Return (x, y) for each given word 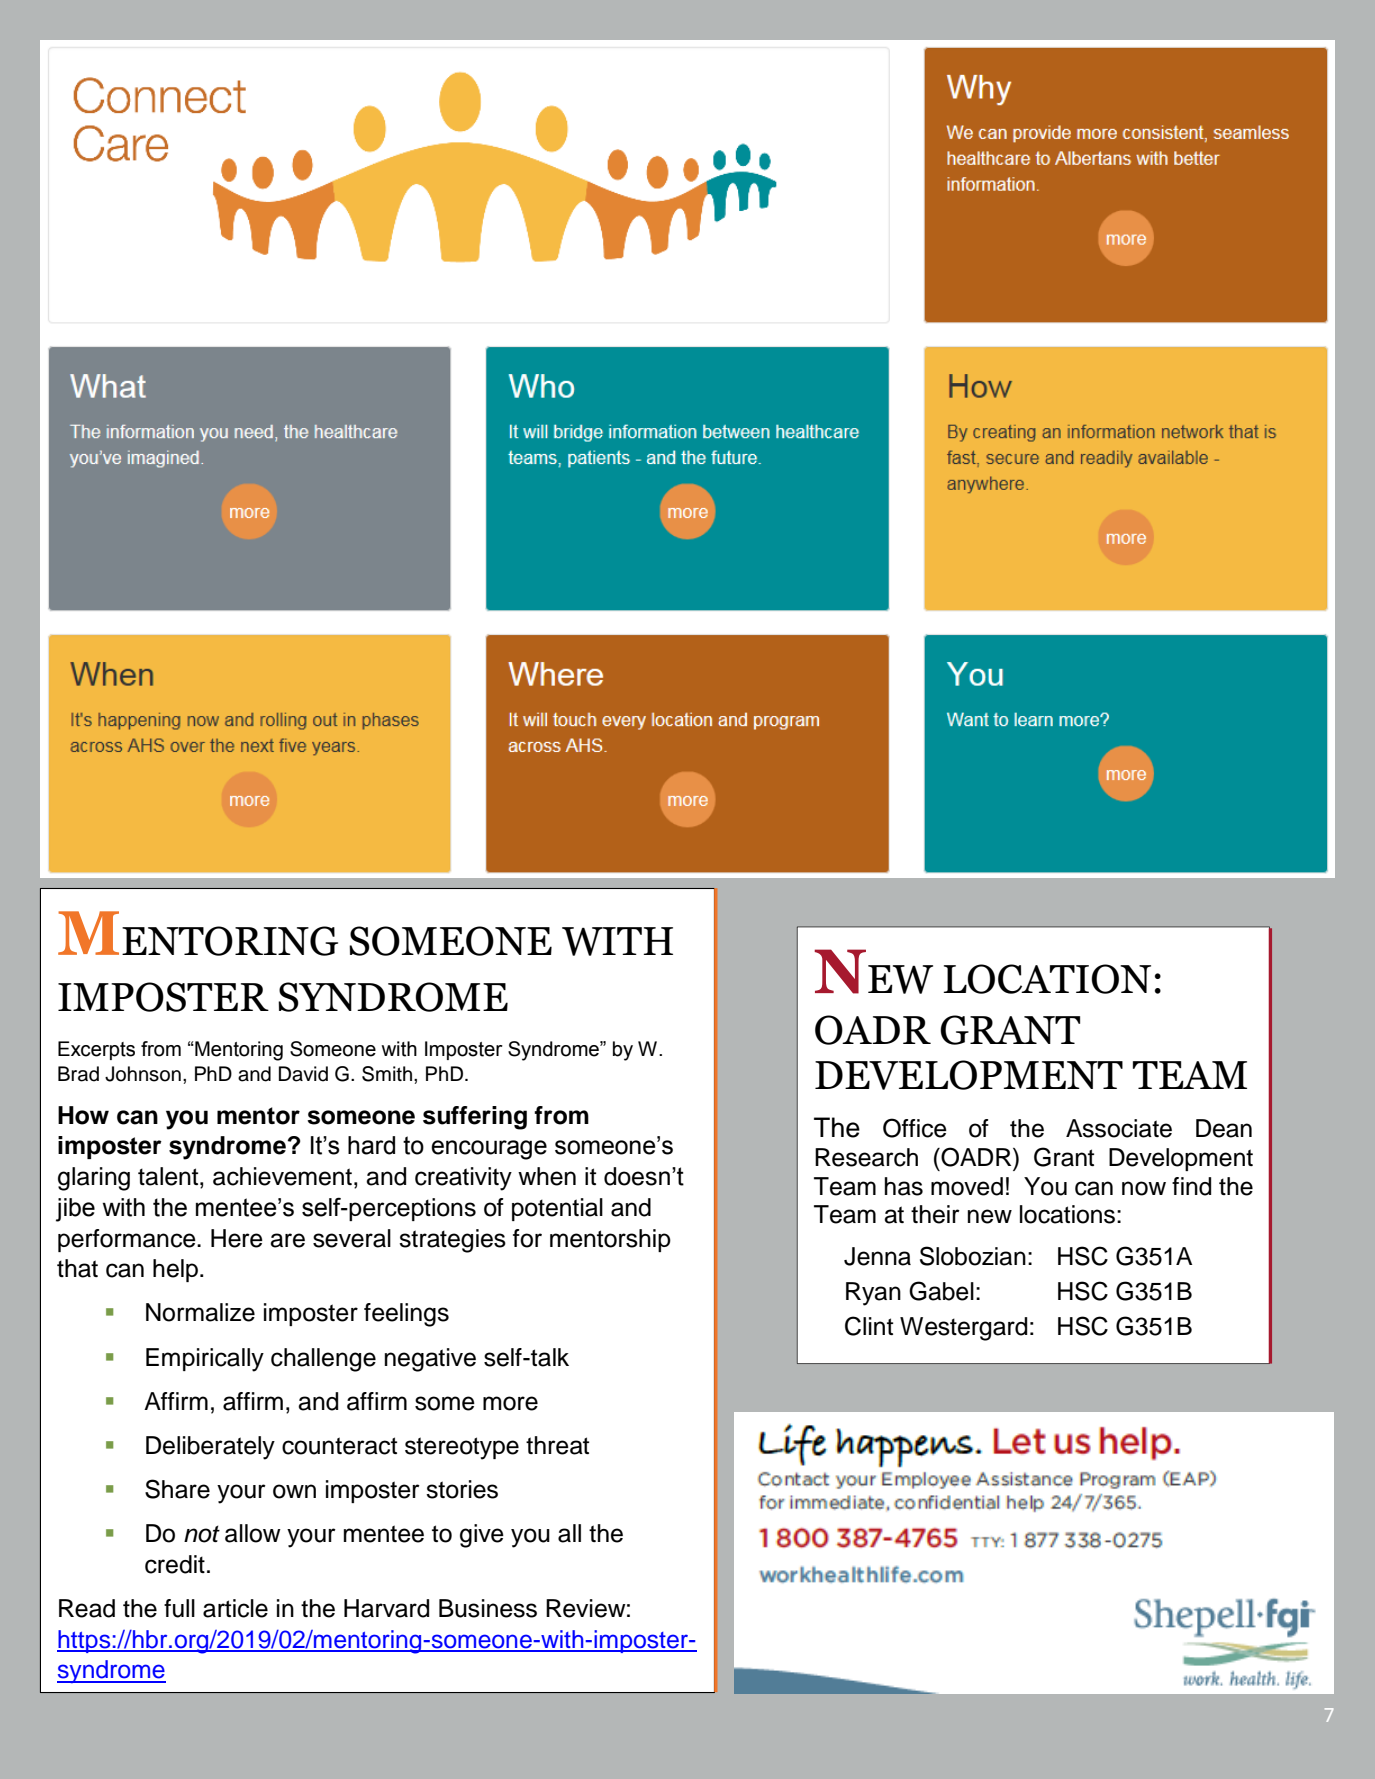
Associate (1119, 1128)
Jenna (877, 1256)
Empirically (205, 1360)
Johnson (143, 1074)
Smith (388, 1074)
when (547, 1176)
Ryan (873, 1294)
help (175, 1270)
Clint (869, 1326)
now (1144, 1188)
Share (177, 1489)
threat (557, 1445)
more (510, 1403)
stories (462, 1489)
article (235, 1608)
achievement (282, 1176)
